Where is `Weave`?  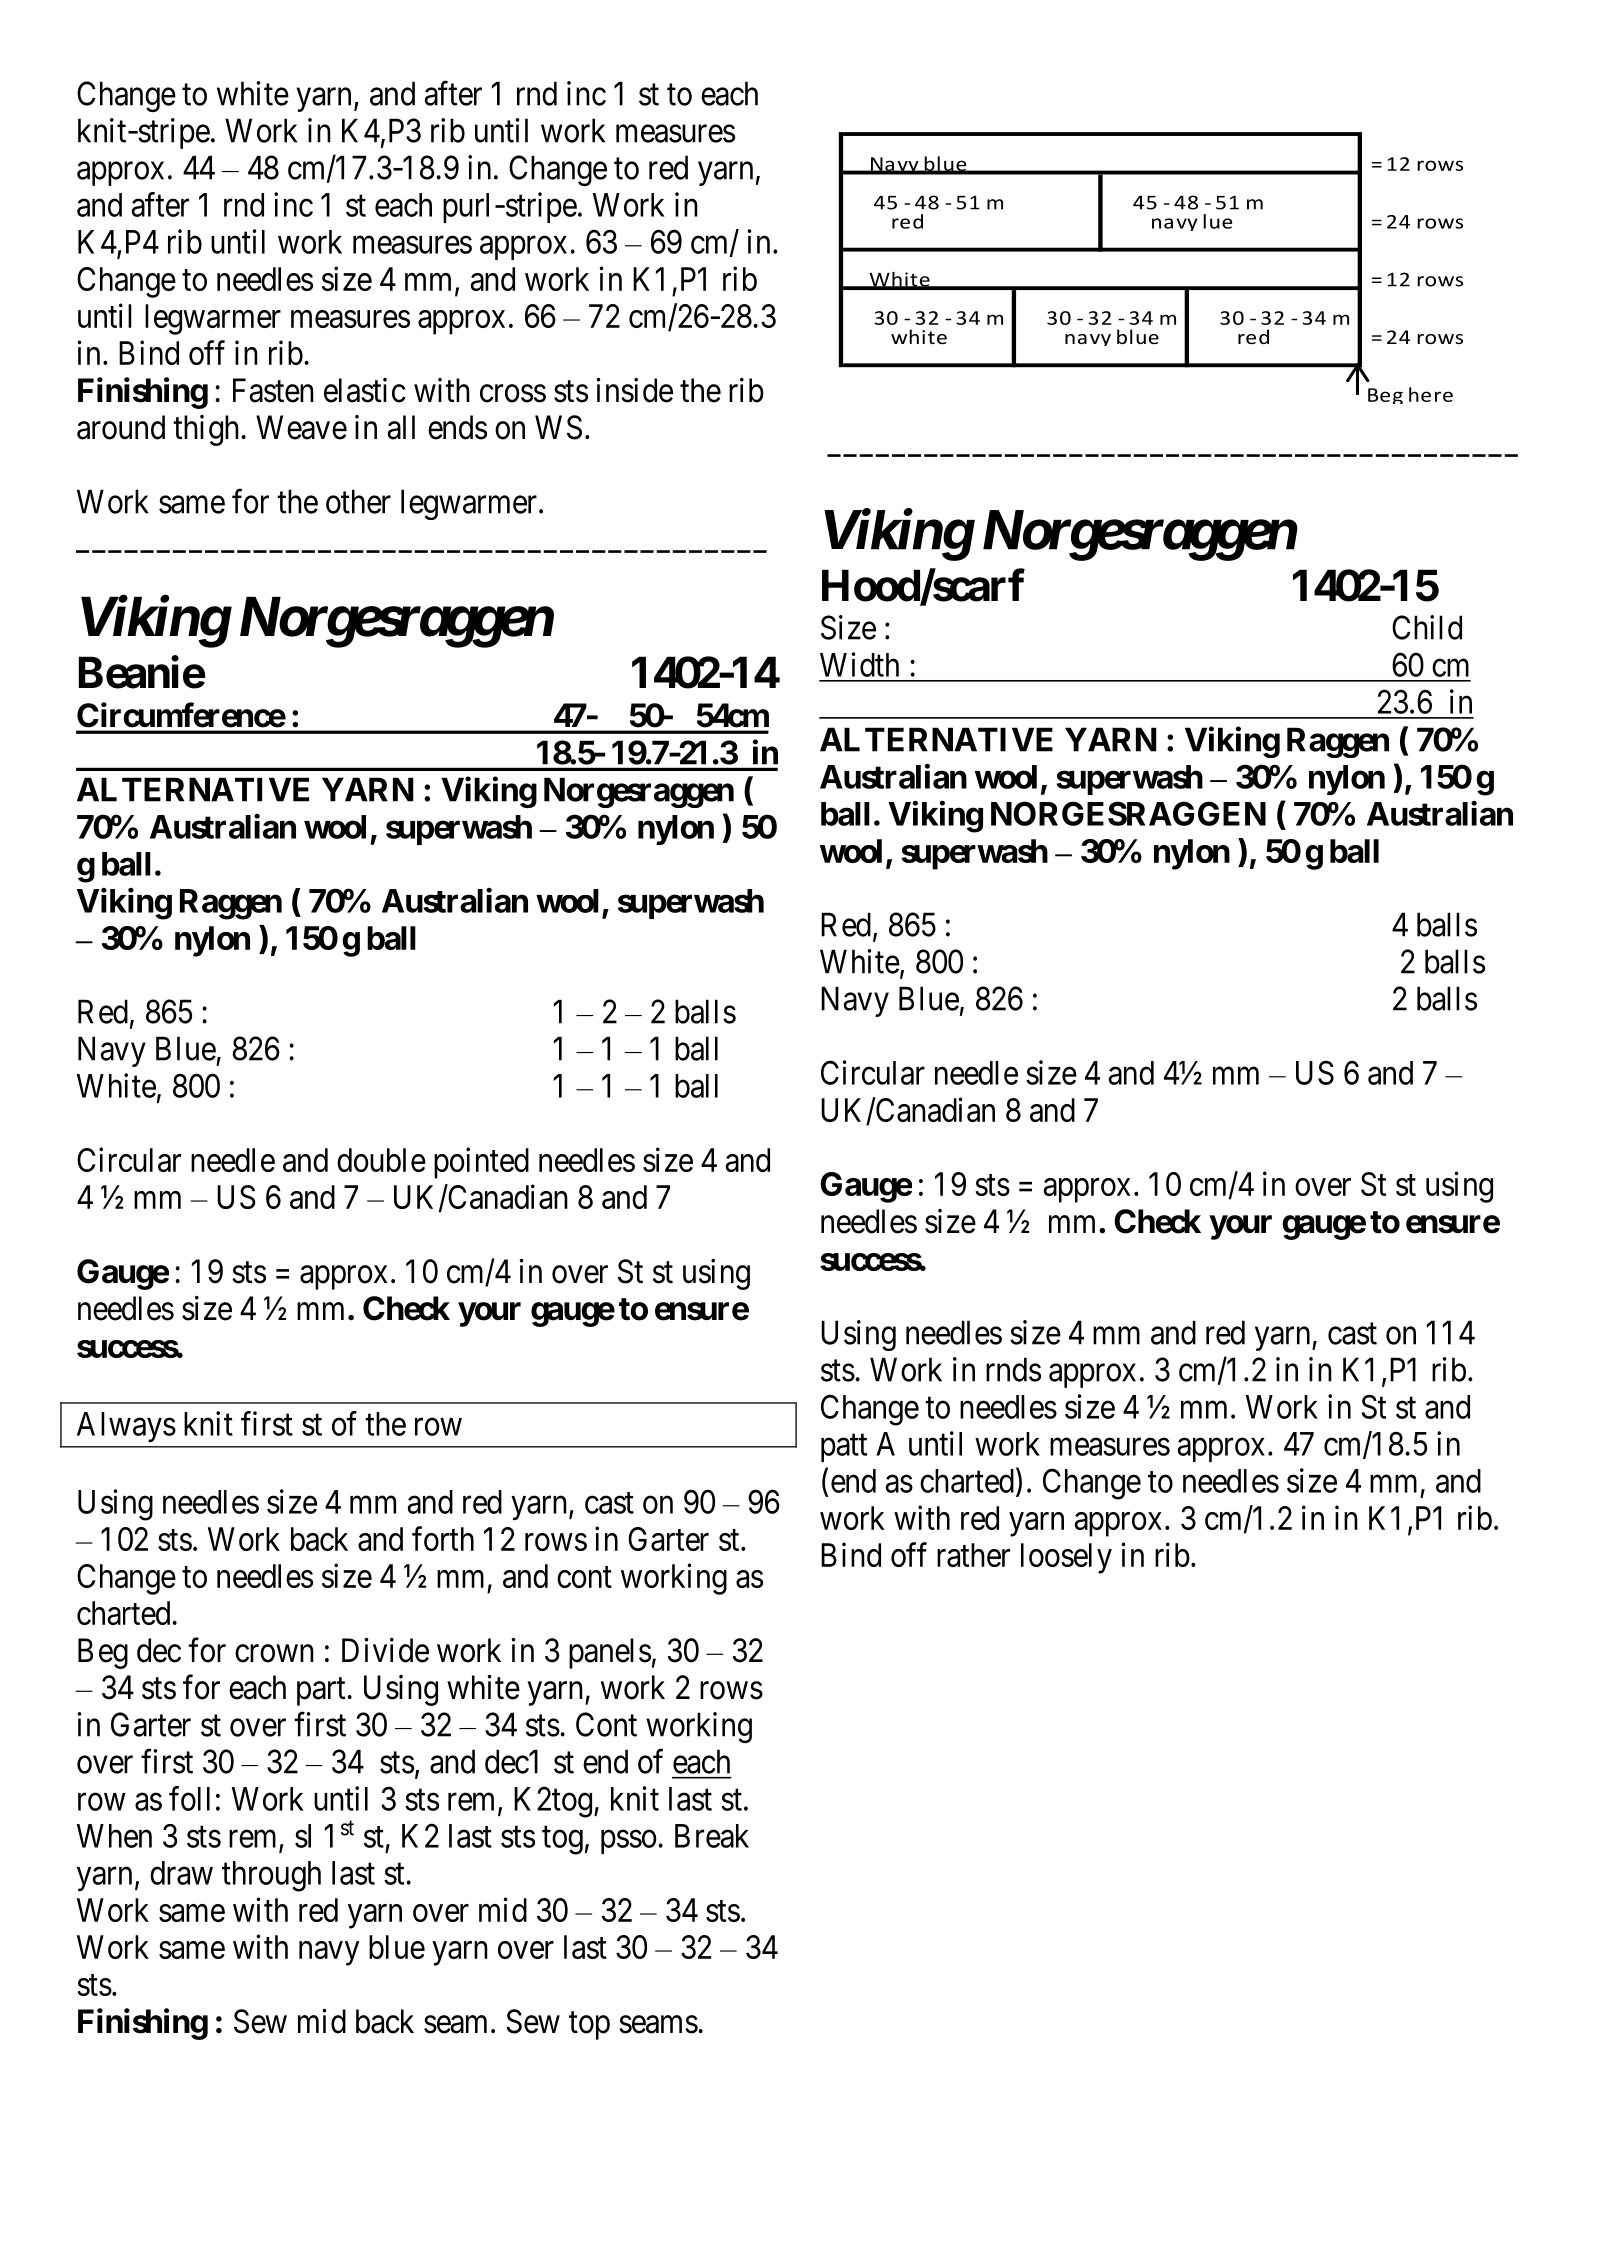 Weave is located at coordinates (301, 427).
